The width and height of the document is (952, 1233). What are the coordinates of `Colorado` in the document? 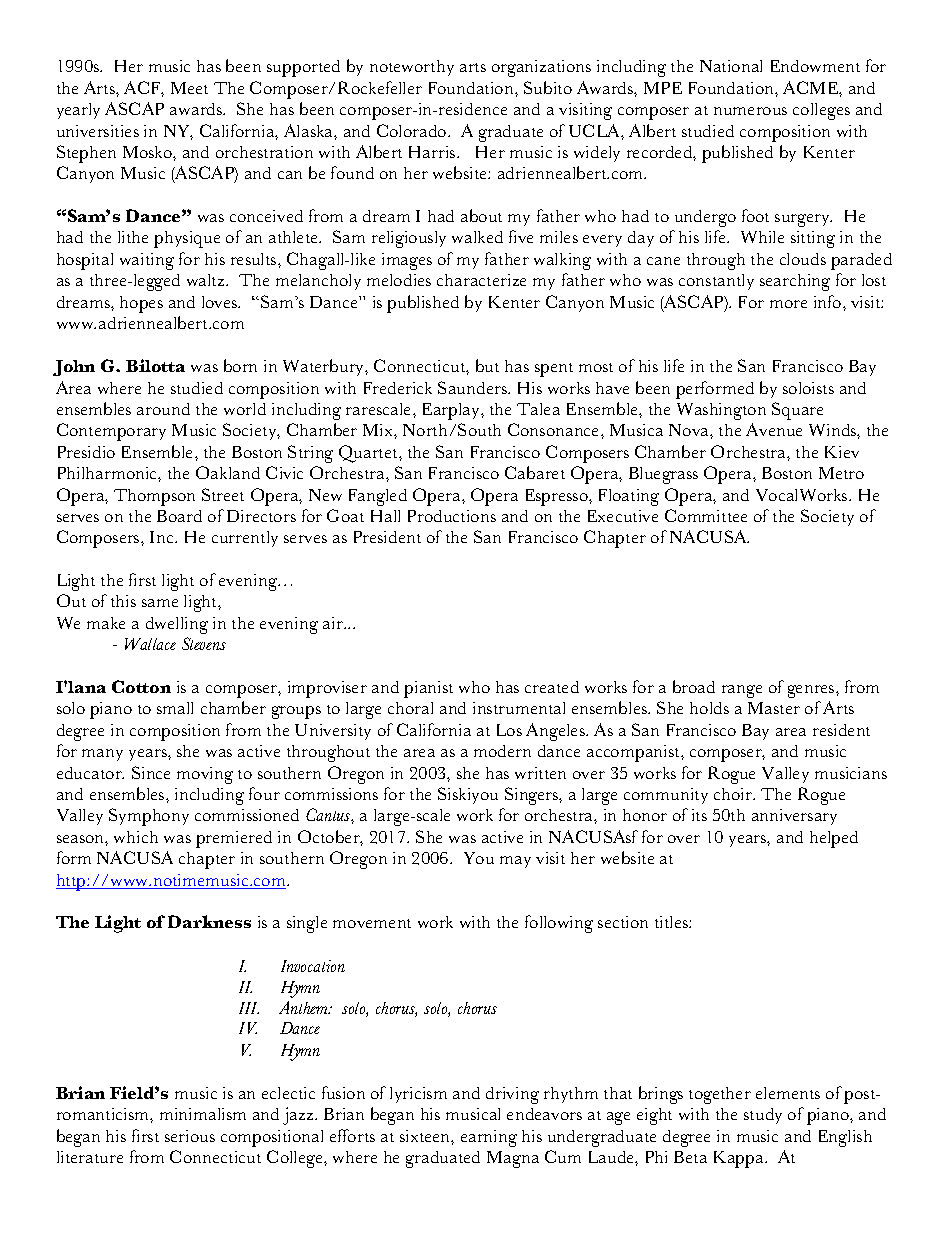 It's located at (413, 130).
